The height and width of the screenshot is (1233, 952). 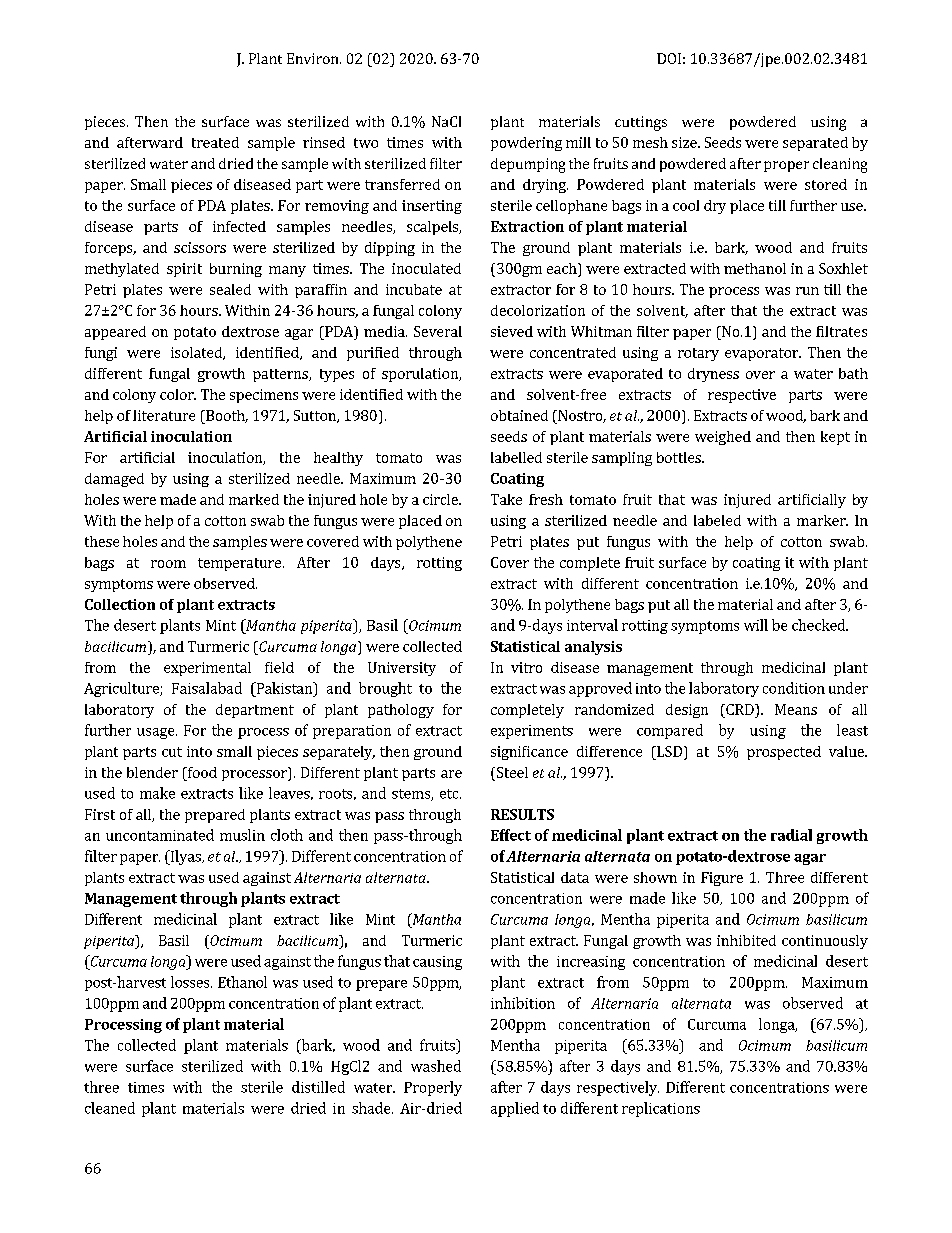 What do you see at coordinates (215, 142) in the screenshot?
I see `treated` at bounding box center [215, 142].
